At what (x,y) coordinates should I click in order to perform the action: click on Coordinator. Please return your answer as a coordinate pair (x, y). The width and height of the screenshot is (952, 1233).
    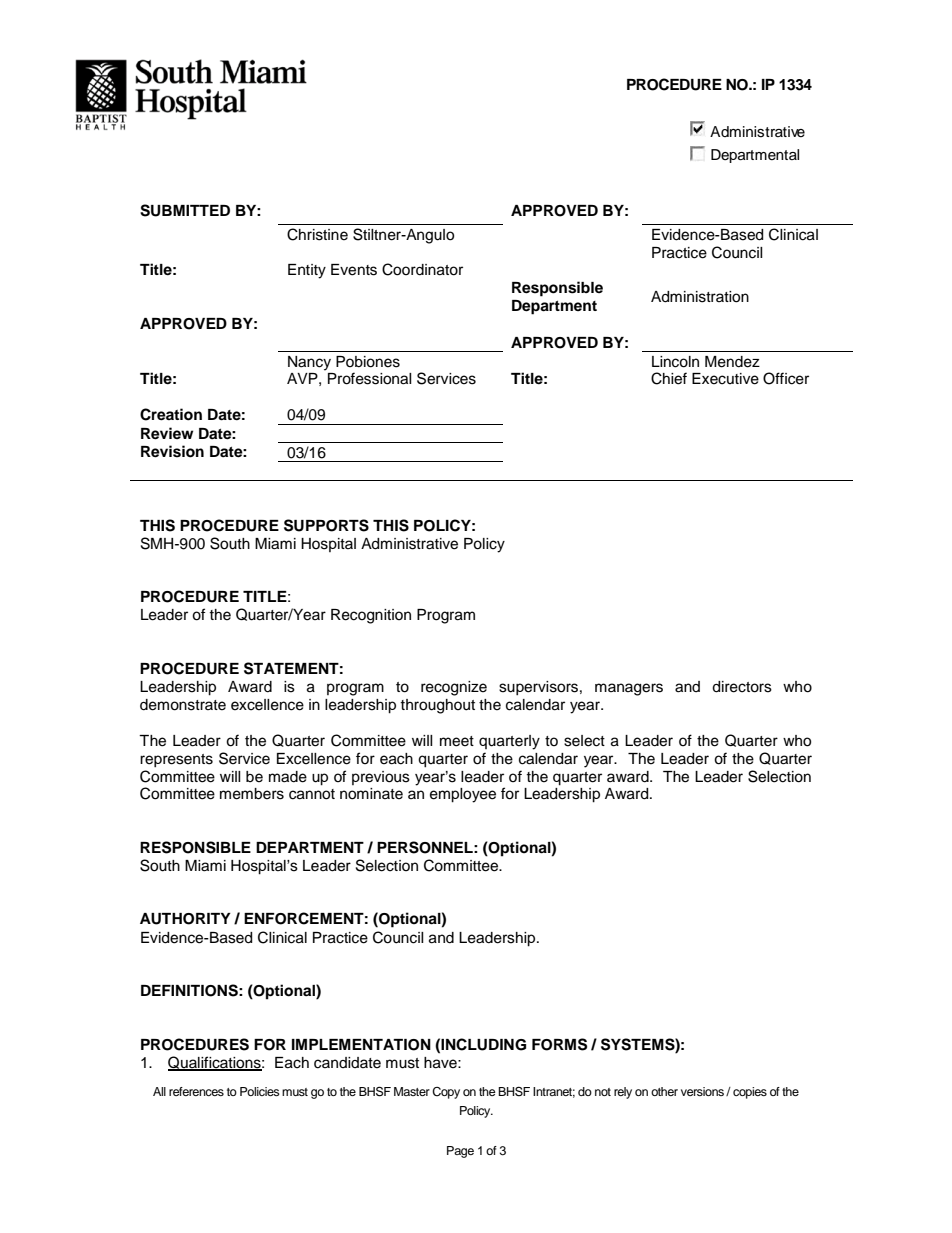
    Looking at the image, I should click on (422, 269).
